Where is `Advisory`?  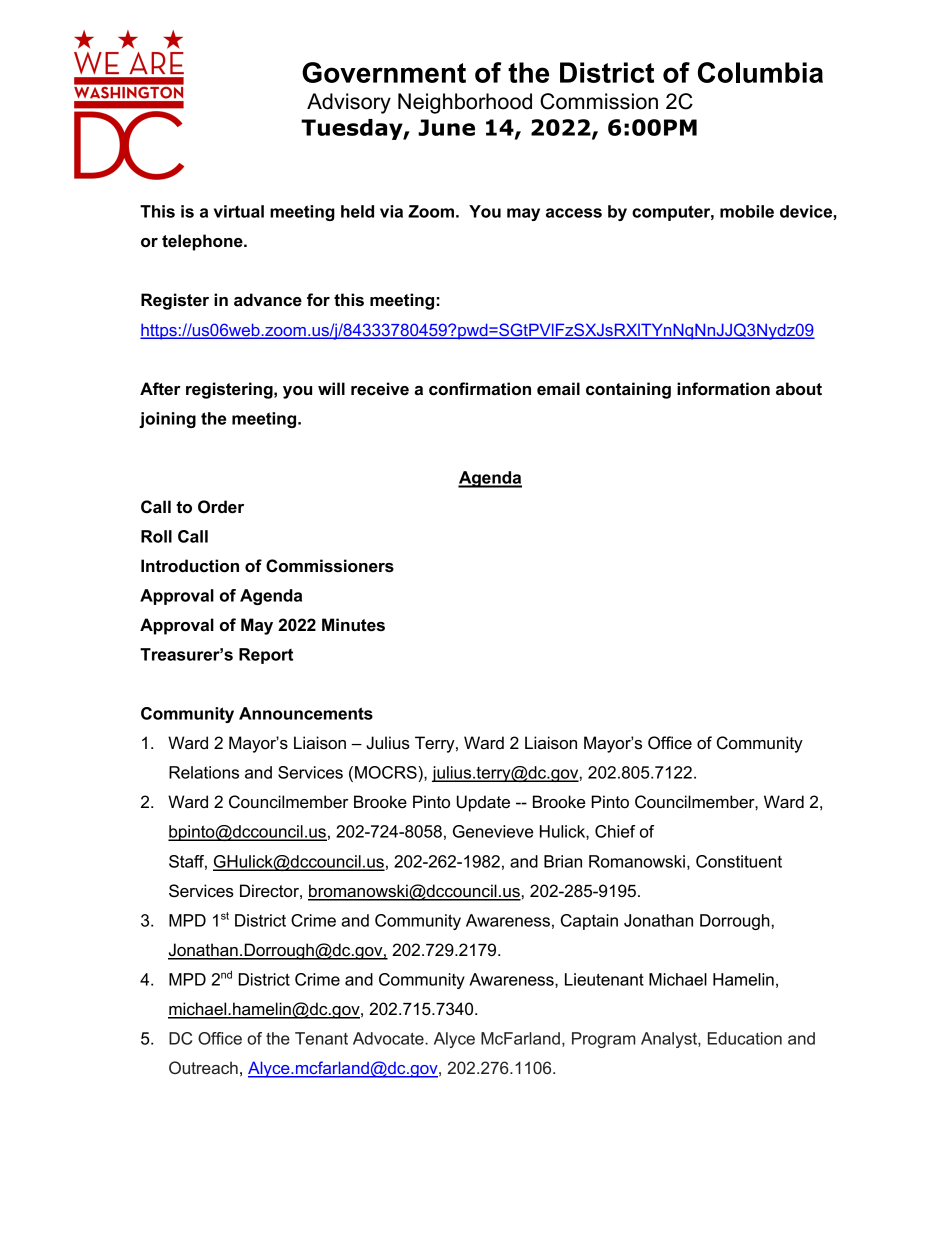
Advisory is located at coordinates (349, 103).
